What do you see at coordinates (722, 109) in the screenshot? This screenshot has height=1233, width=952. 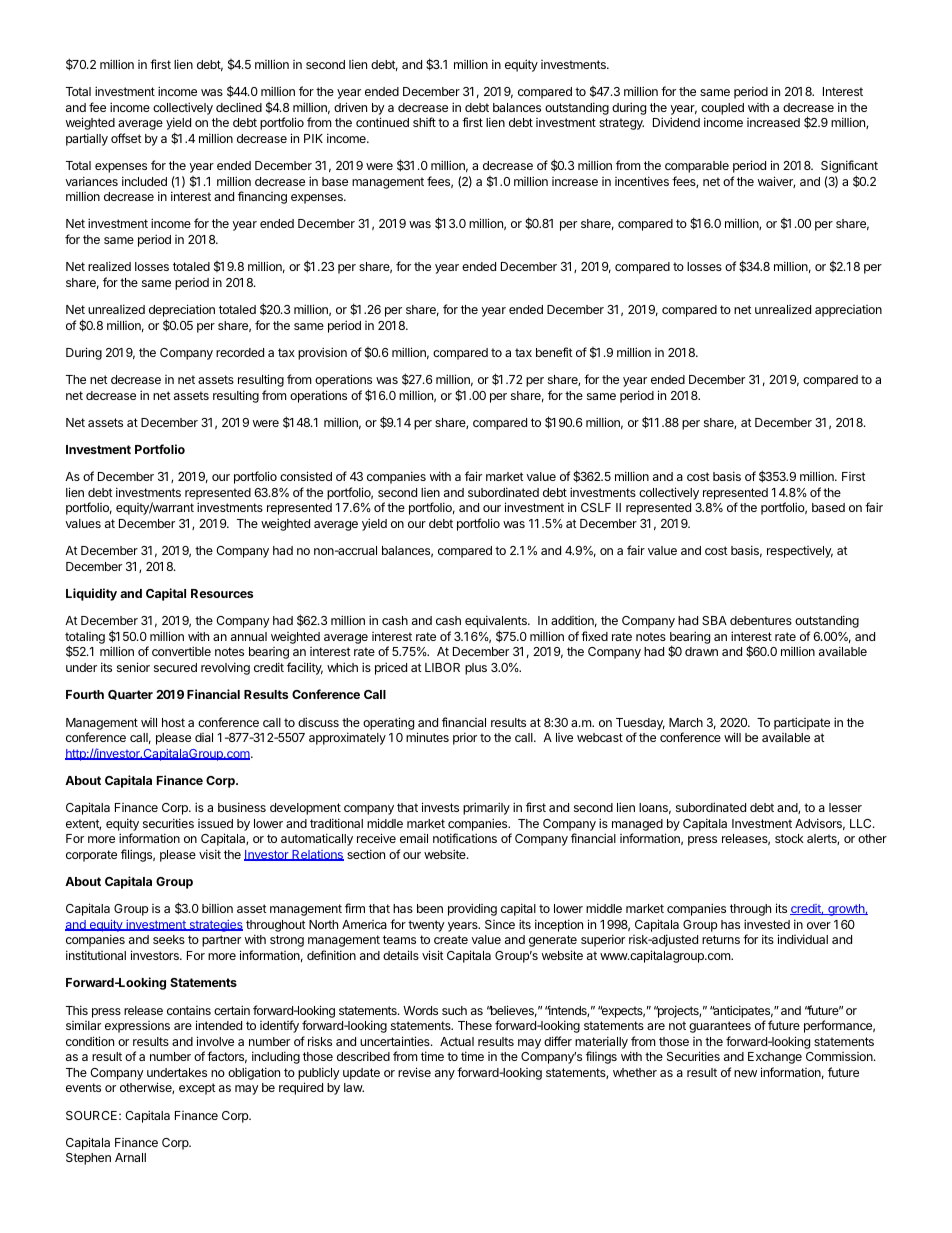 I see `coupled` at bounding box center [722, 109].
